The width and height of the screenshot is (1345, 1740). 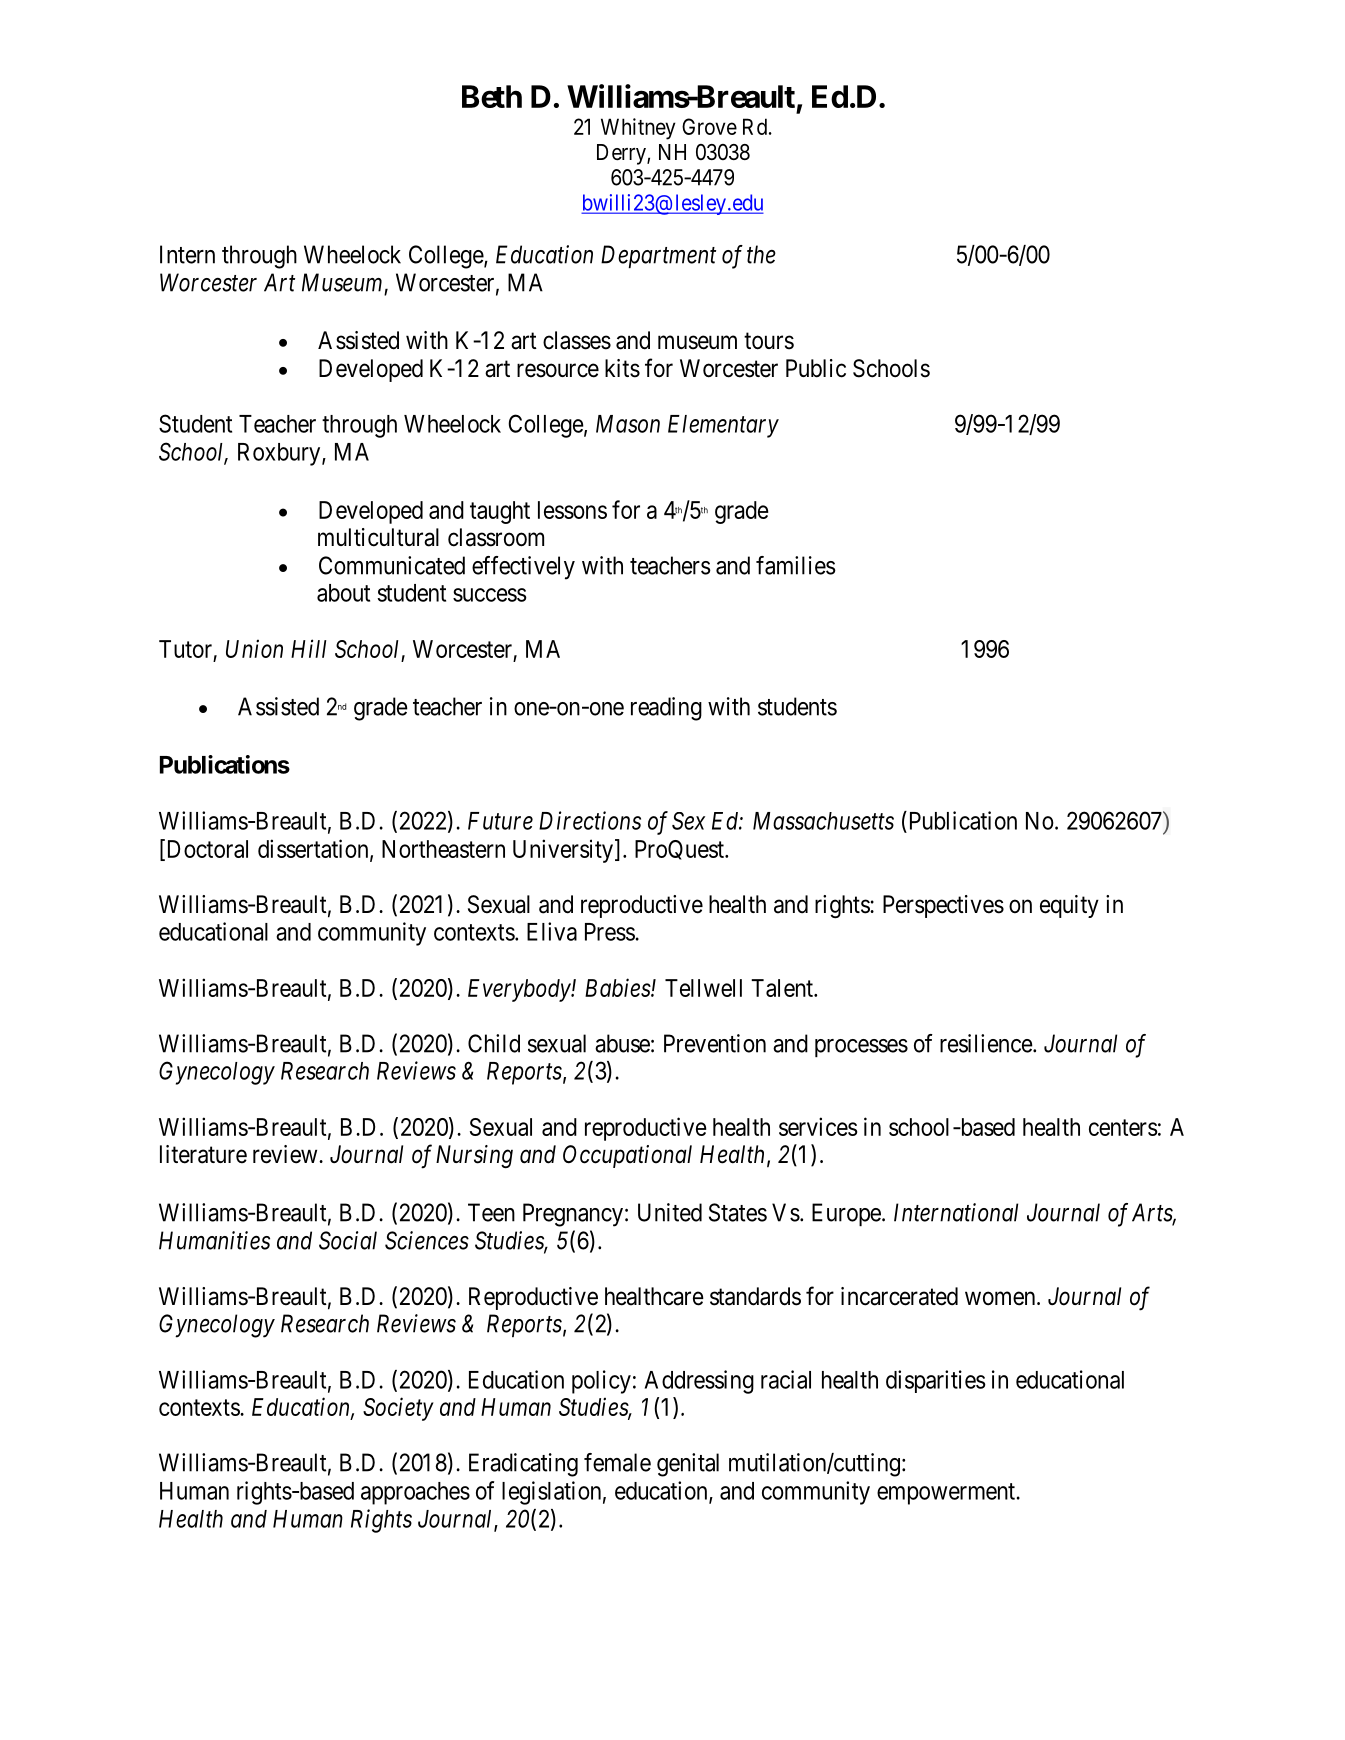 I want to click on Directions, so click(x=590, y=820).
